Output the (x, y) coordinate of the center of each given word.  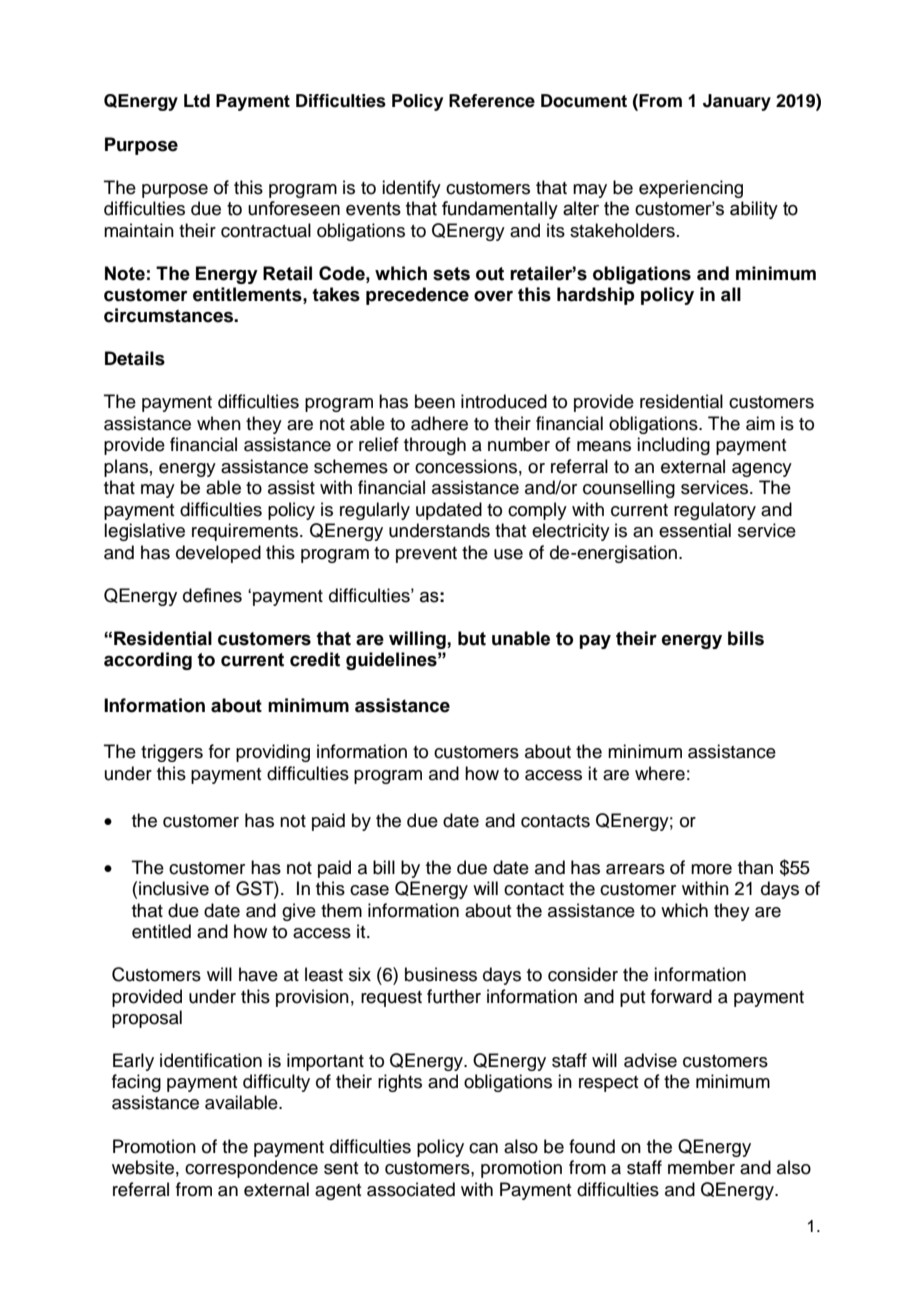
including (673, 446)
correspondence (251, 1169)
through (435, 446)
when (219, 423)
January (737, 102)
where (660, 773)
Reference (492, 101)
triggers (172, 753)
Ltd (197, 101)
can (483, 1148)
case (369, 890)
